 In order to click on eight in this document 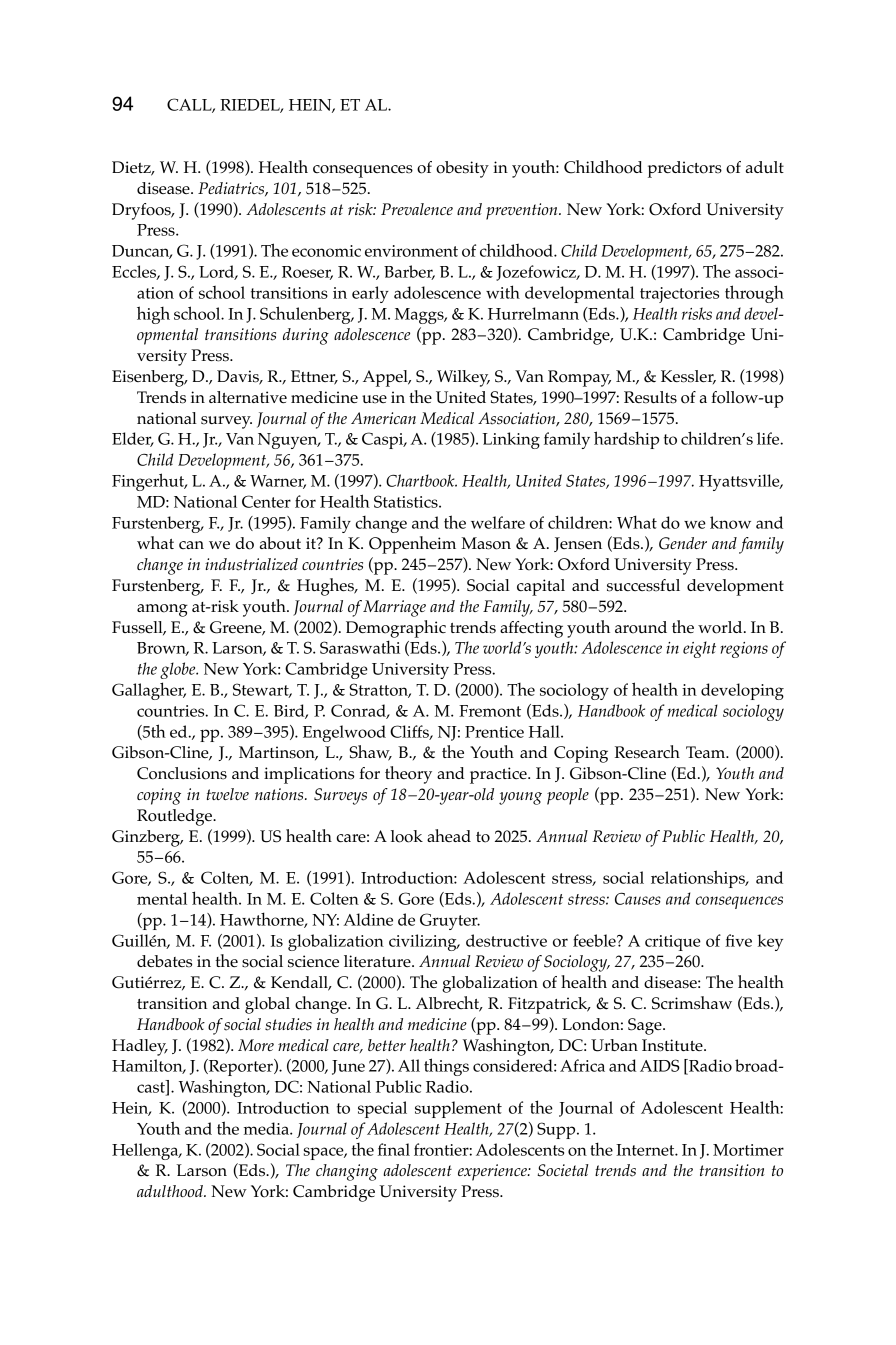, I will do `click(699, 649)`.
